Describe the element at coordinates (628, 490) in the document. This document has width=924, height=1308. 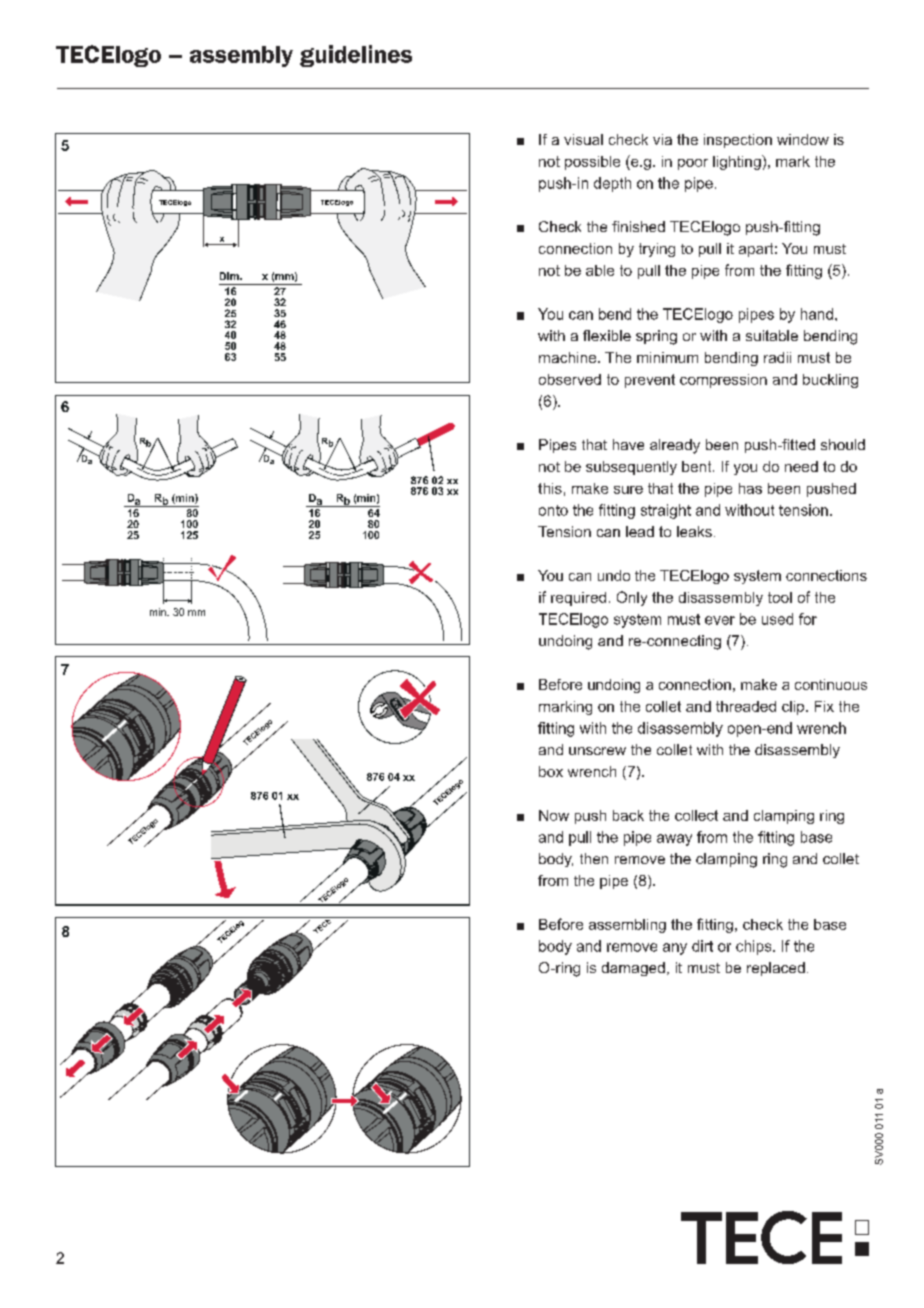
I see `sure` at that location.
